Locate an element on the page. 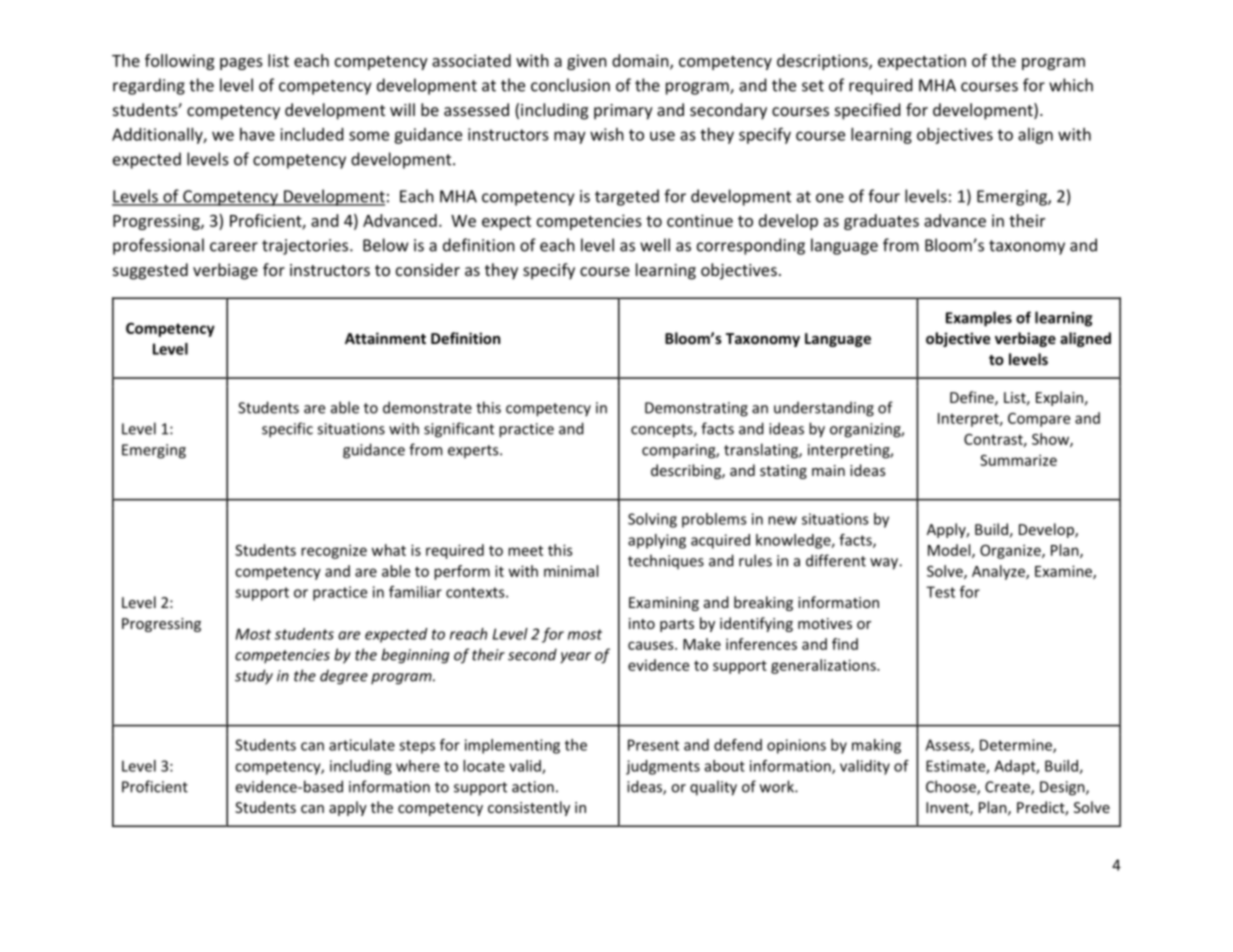 This document has height=952, width=1233. techniques is located at coordinates (666, 561).
